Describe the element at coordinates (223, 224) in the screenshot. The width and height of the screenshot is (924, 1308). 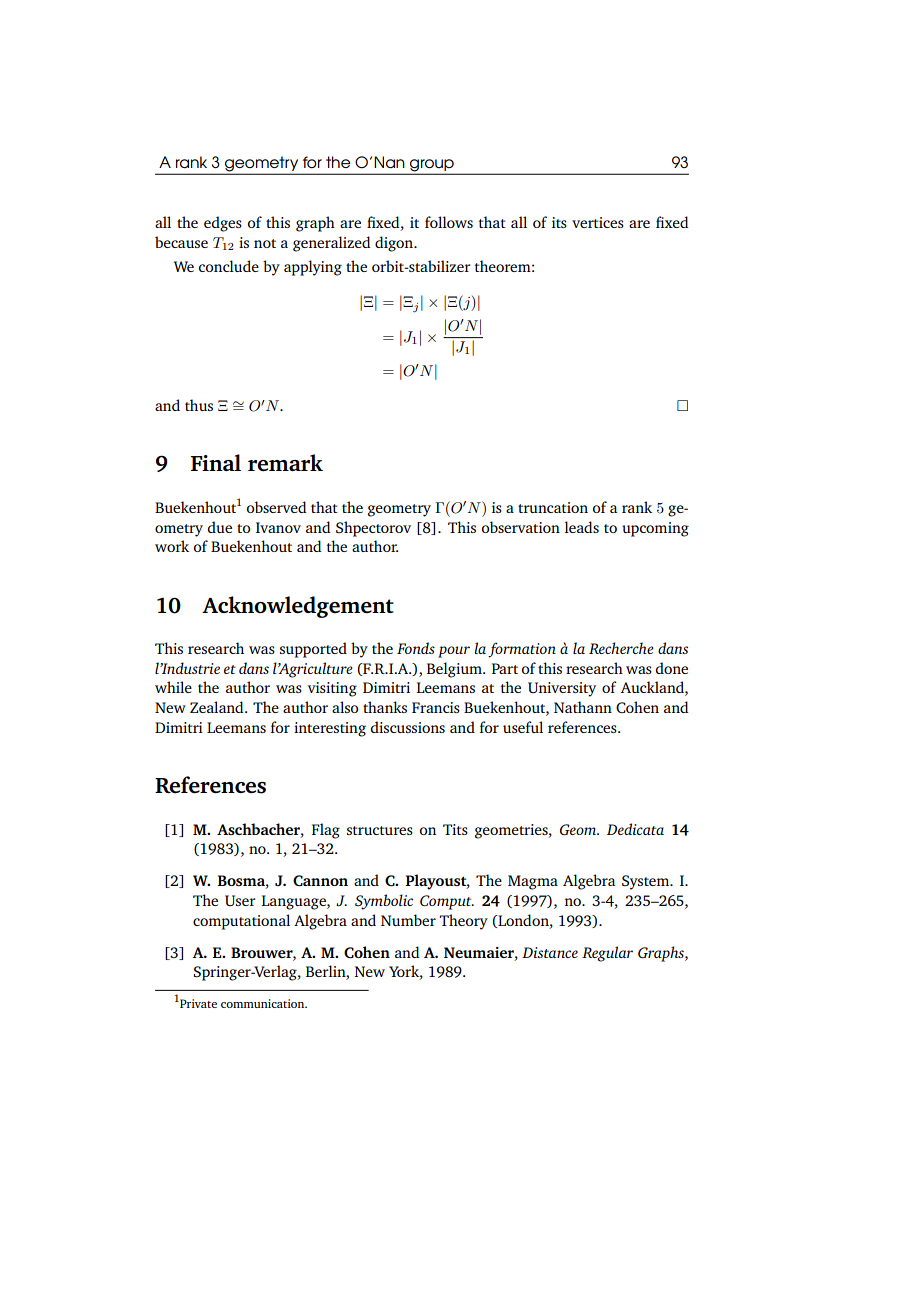
I see `edges` at that location.
